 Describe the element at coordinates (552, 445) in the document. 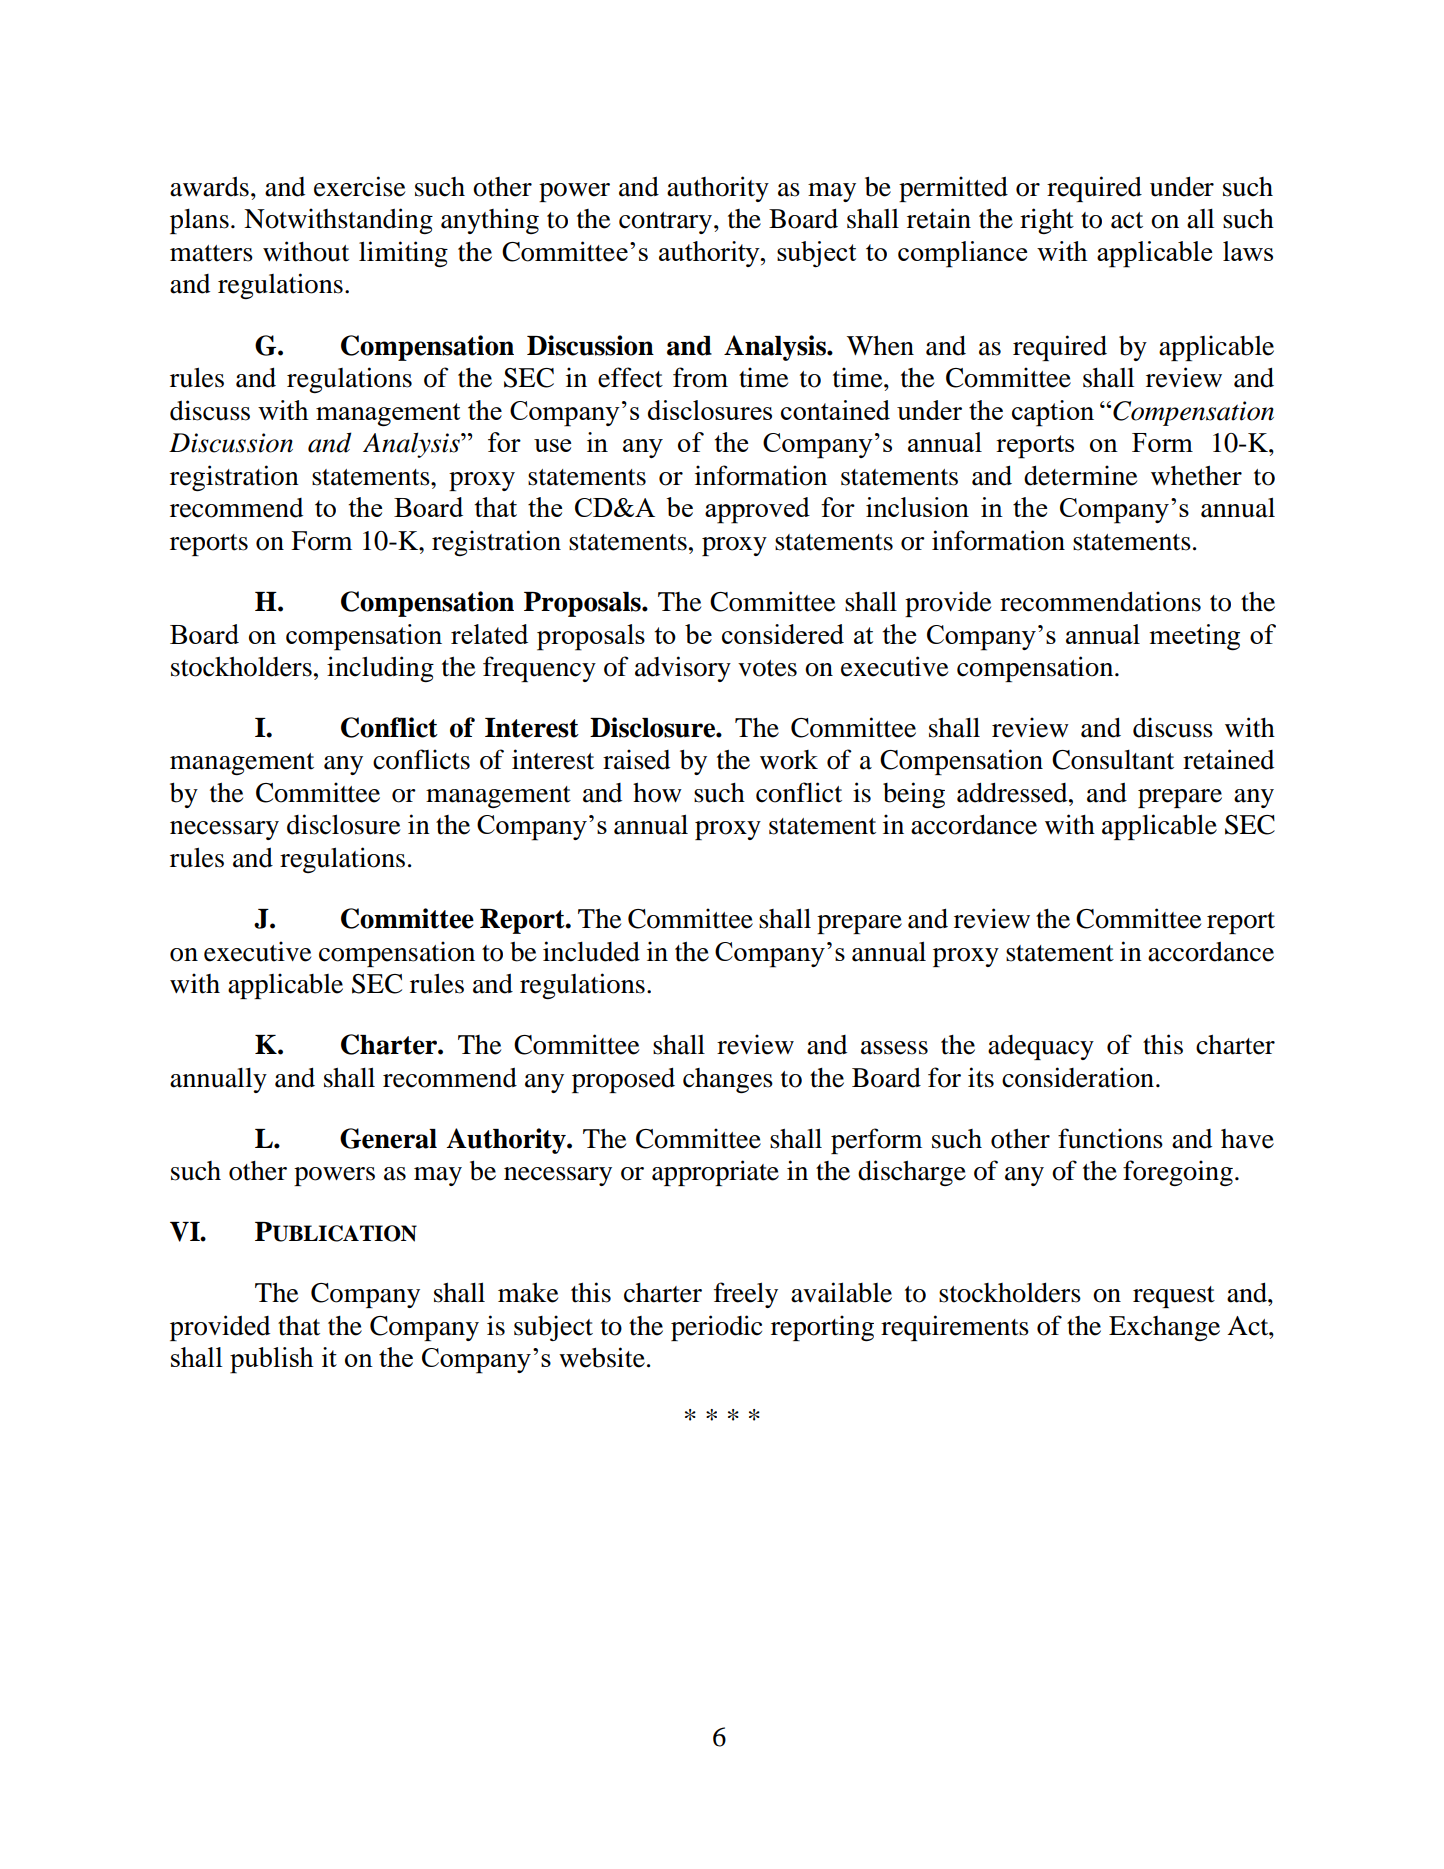

I see `use` at that location.
